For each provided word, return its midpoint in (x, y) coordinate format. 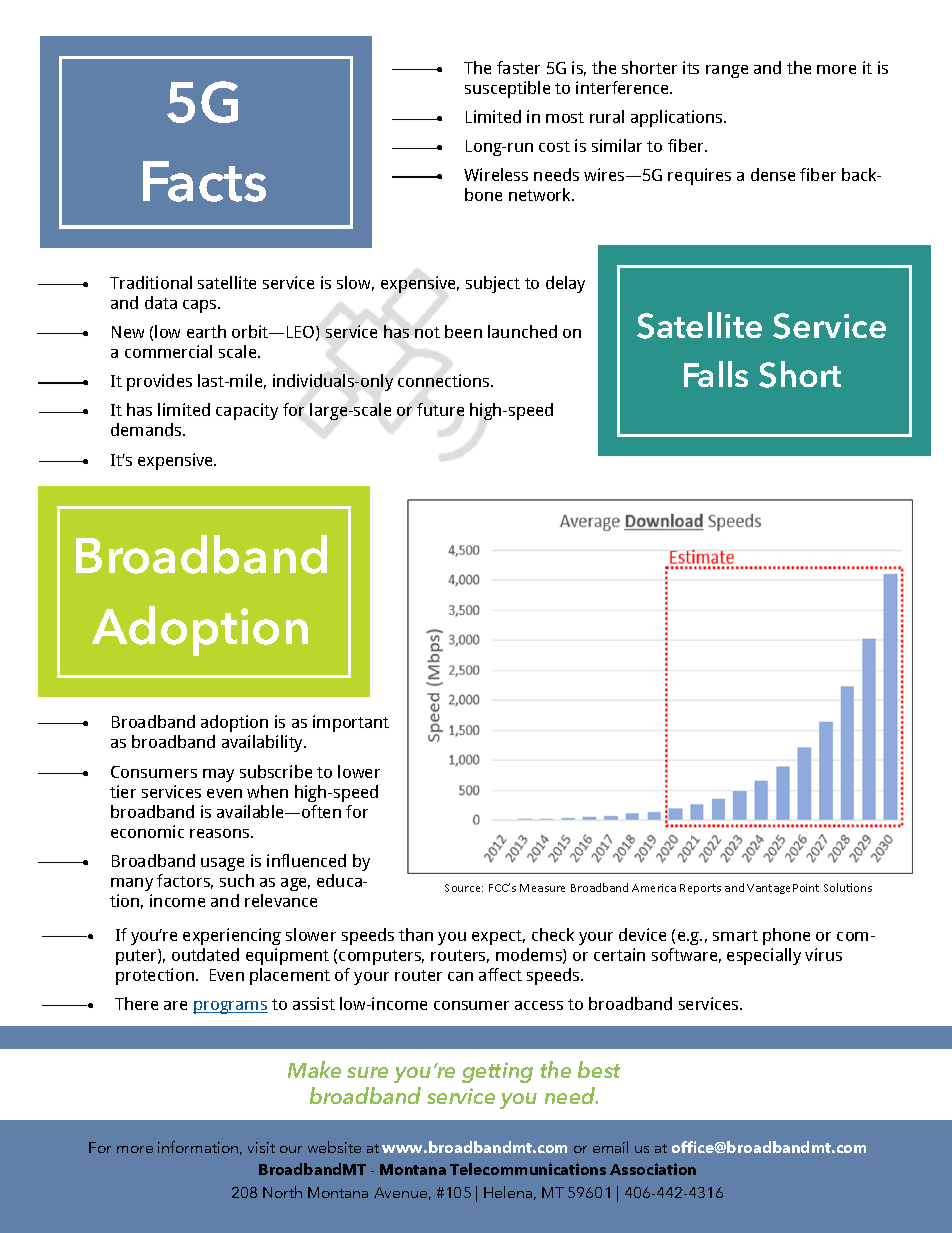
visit (261, 1147)
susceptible (507, 89)
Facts (204, 181)
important (351, 723)
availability (263, 743)
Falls (716, 374)
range (727, 71)
